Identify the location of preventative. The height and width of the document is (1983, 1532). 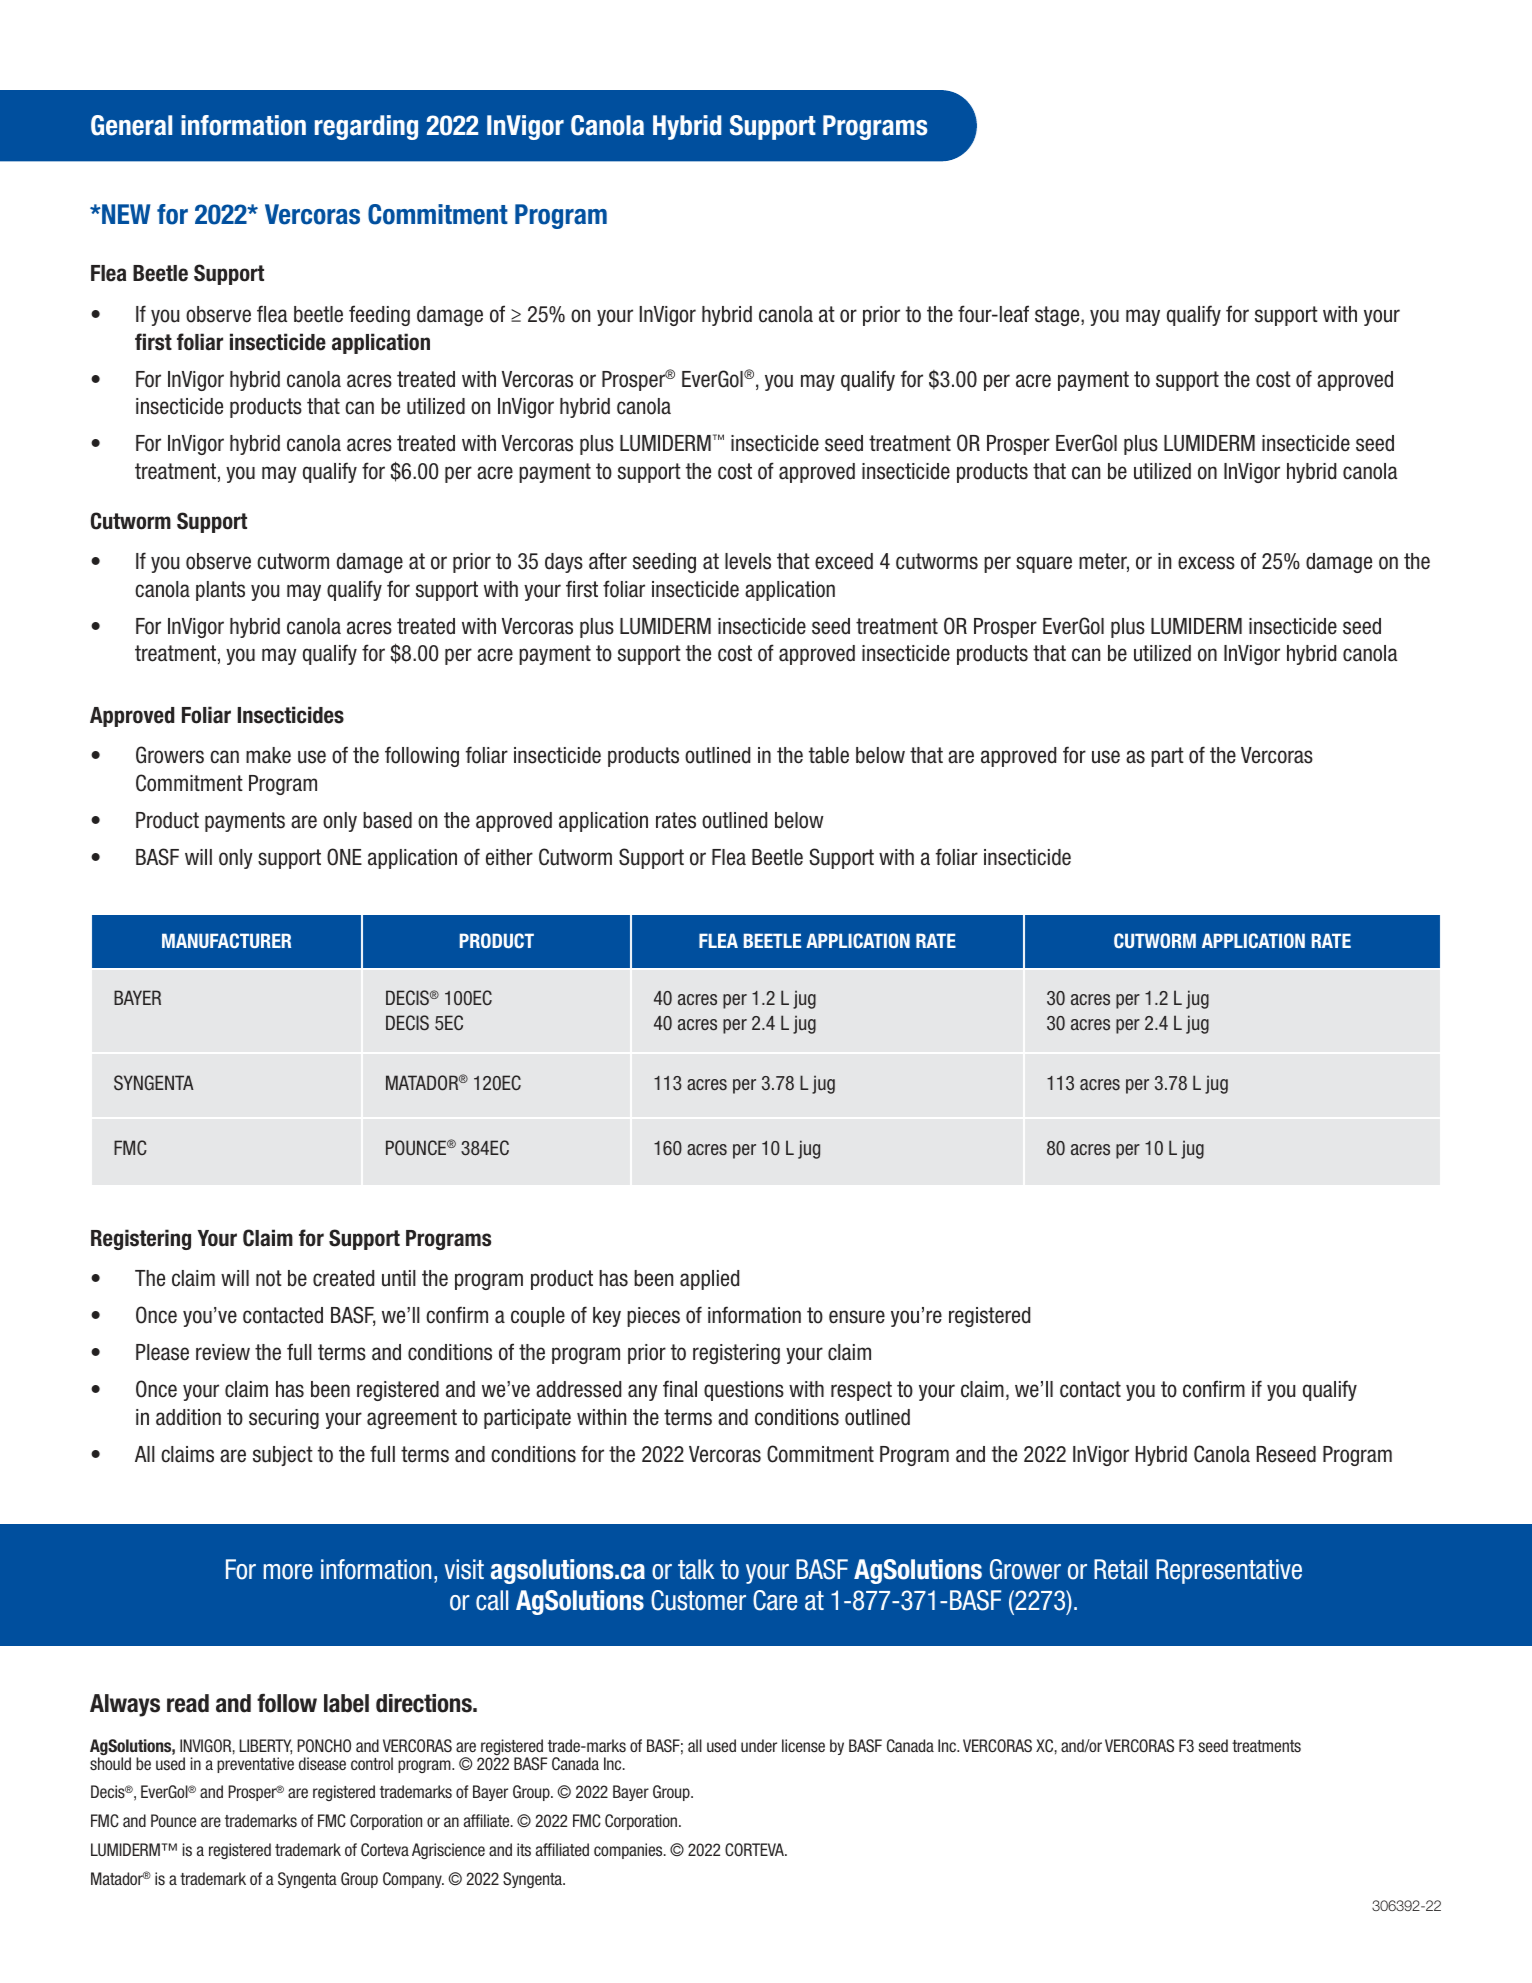
(255, 1765).
